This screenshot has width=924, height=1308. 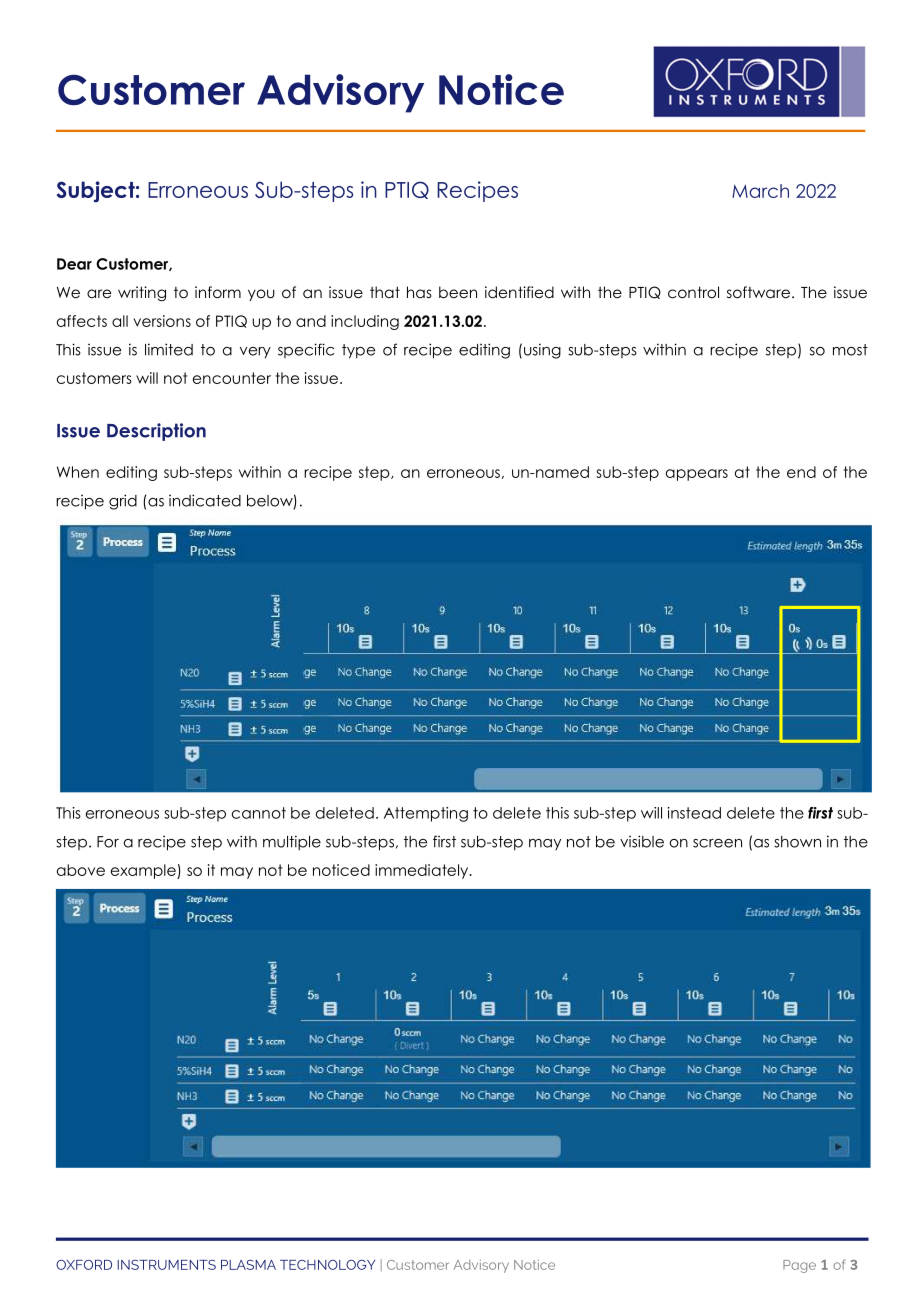 I want to click on example, so click(x=144, y=871).
